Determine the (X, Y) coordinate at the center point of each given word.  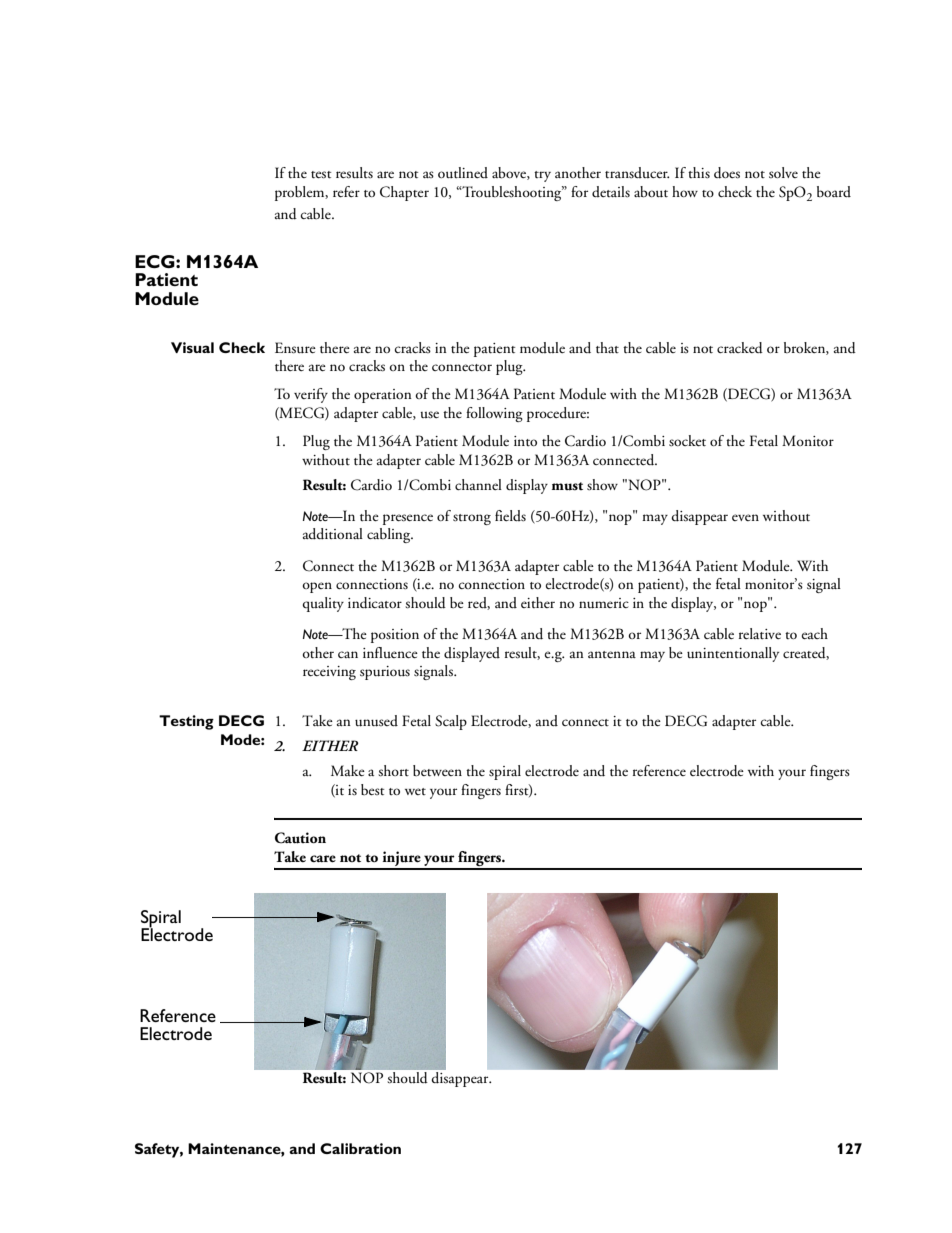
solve (783, 172)
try (542, 176)
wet (415, 791)
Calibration (360, 1148)
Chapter (404, 193)
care (323, 859)
